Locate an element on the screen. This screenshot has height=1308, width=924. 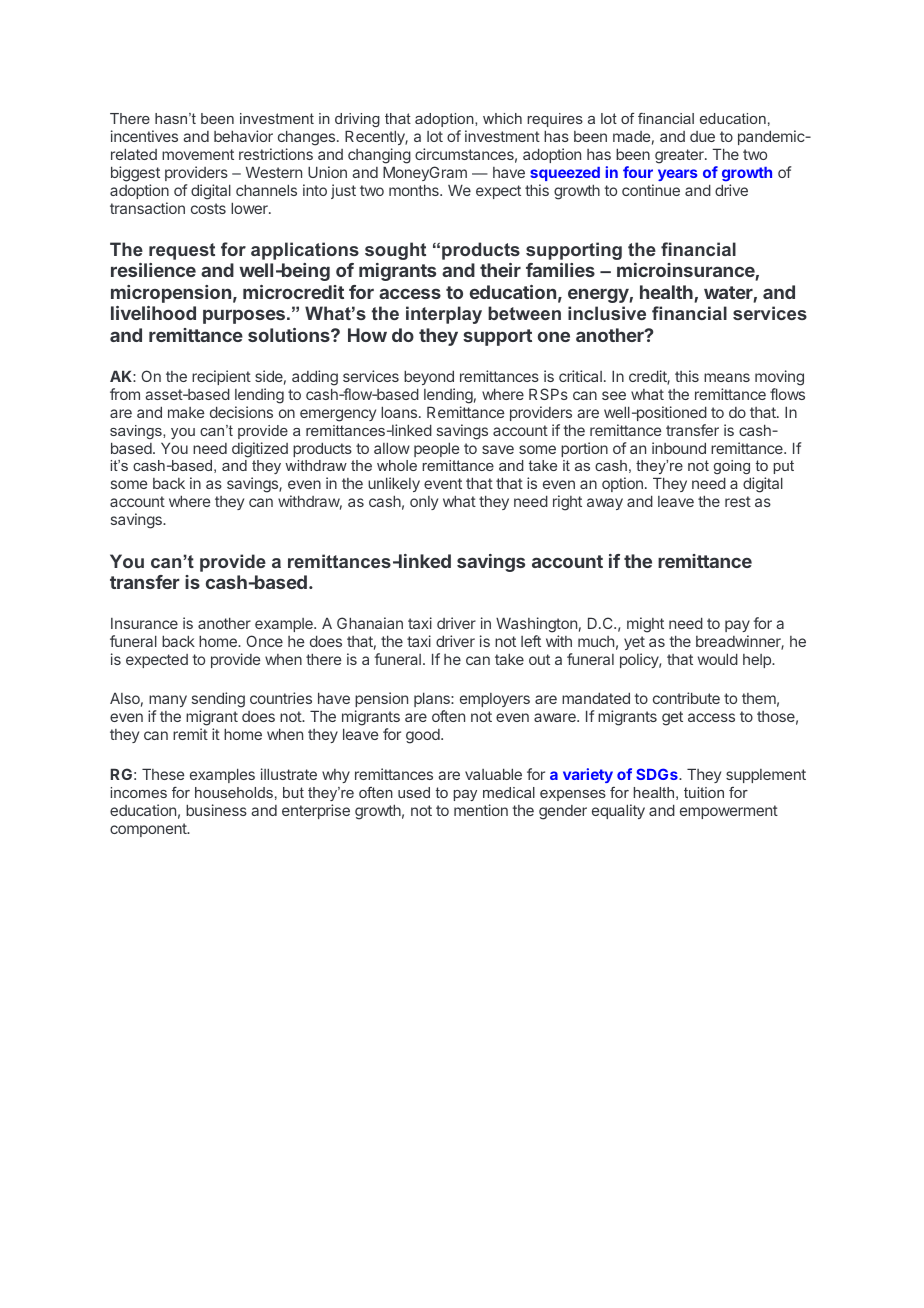
going is located at coordinates (732, 469).
